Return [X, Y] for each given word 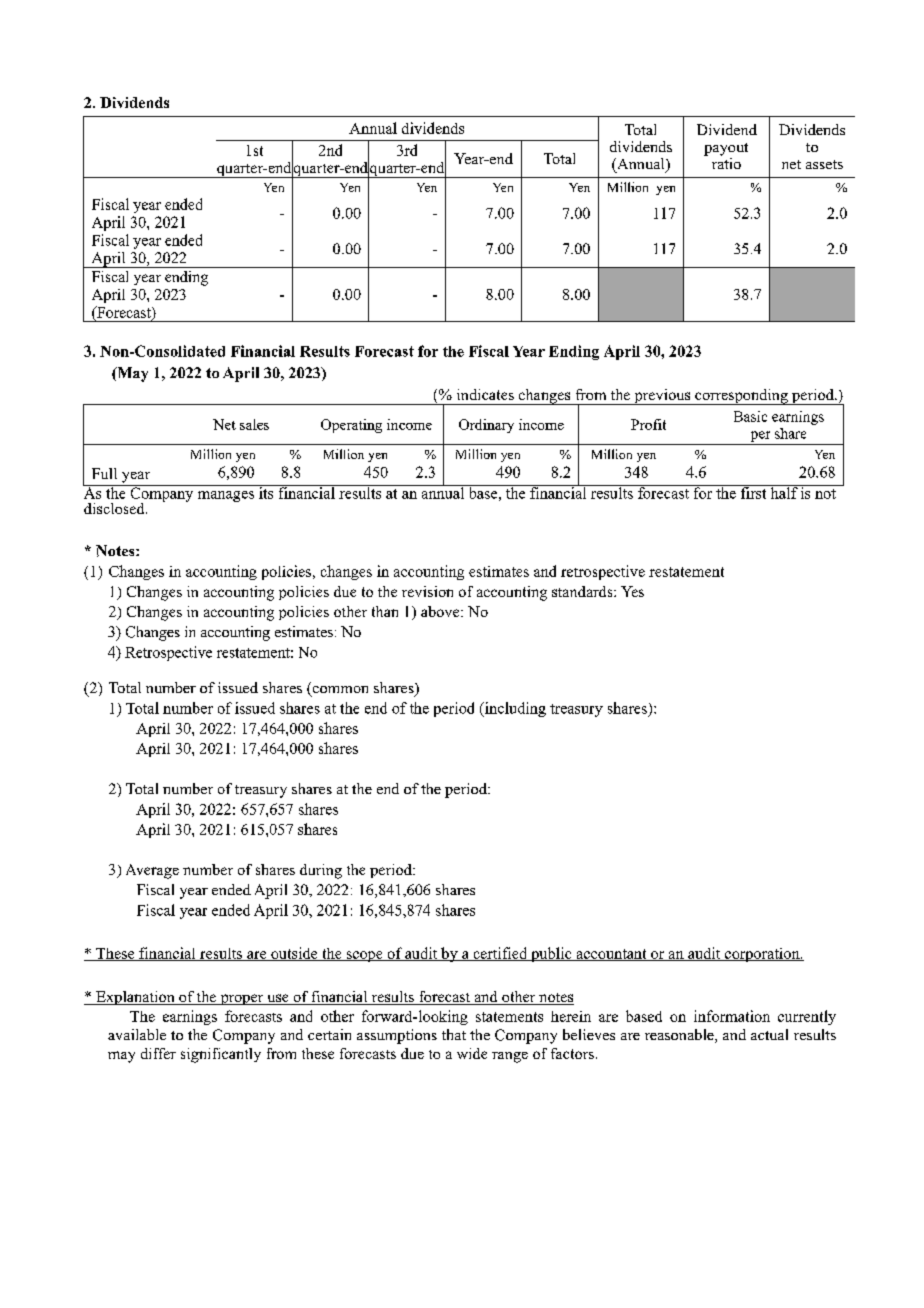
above [441, 611]
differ [158, 1053]
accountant [611, 955]
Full [104, 473]
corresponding [741, 397]
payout [726, 149]
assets [824, 164]
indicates [485, 394]
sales [254, 424]
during [321, 871]
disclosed [115, 508]
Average [152, 871]
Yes [632, 591]
